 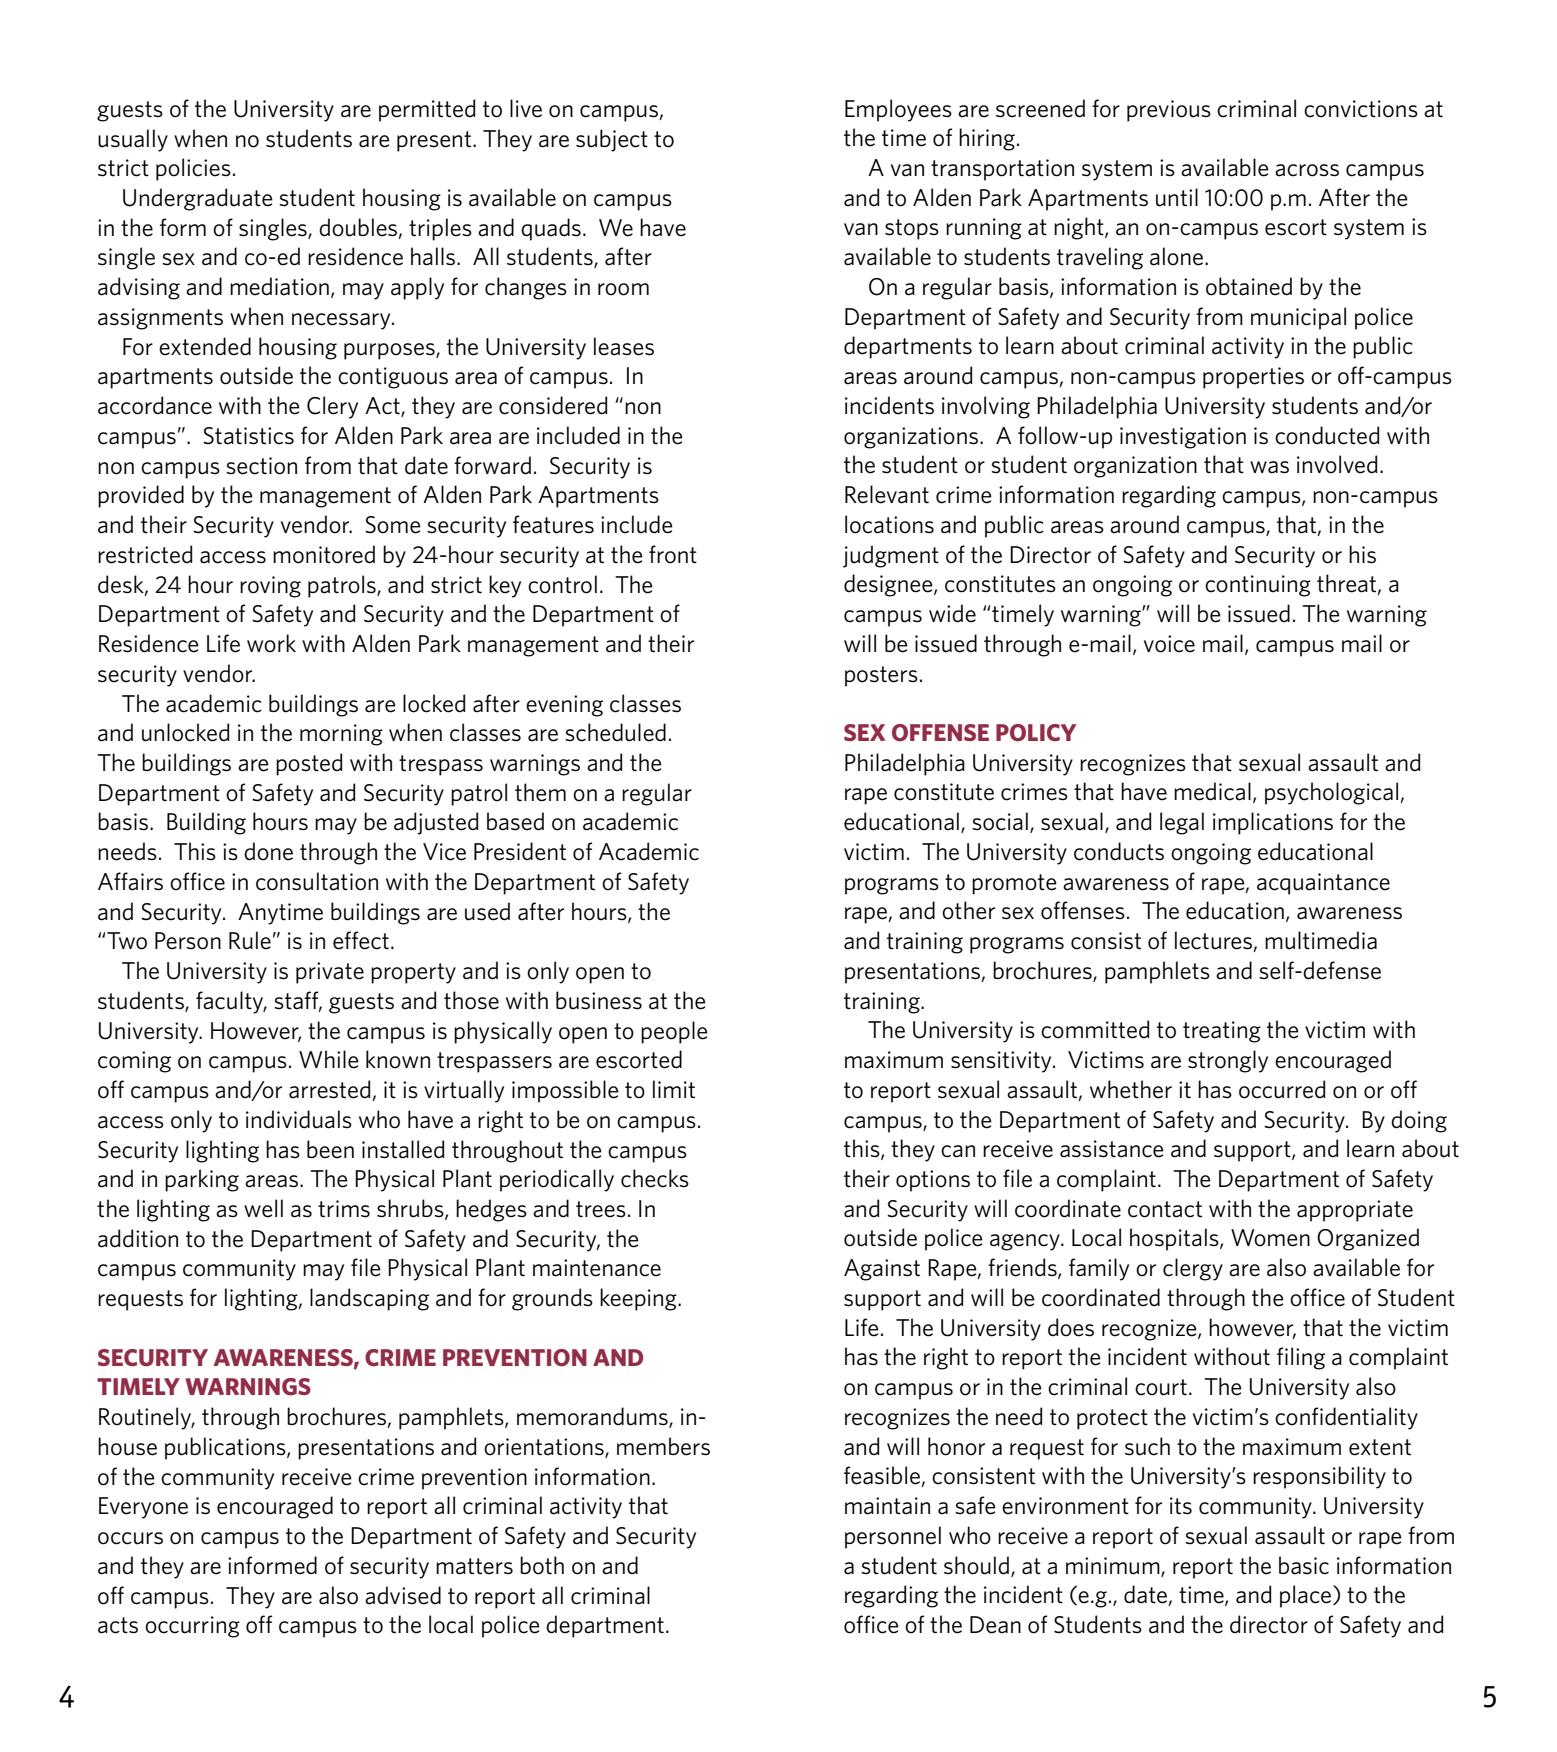 What do you see at coordinates (673, 554) in the page?
I see `front` at bounding box center [673, 554].
